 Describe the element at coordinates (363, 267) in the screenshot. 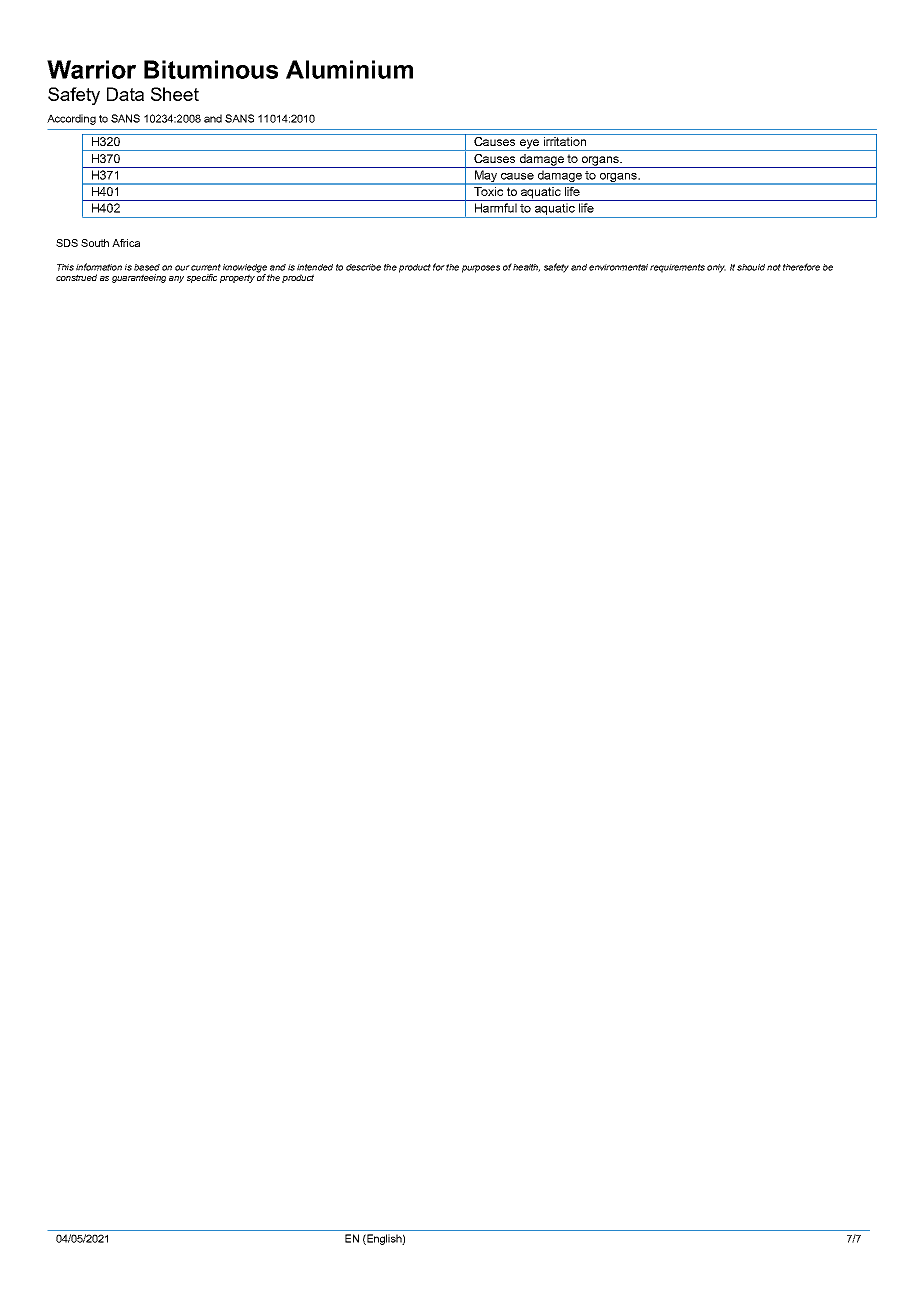

I see `describe` at that location.
